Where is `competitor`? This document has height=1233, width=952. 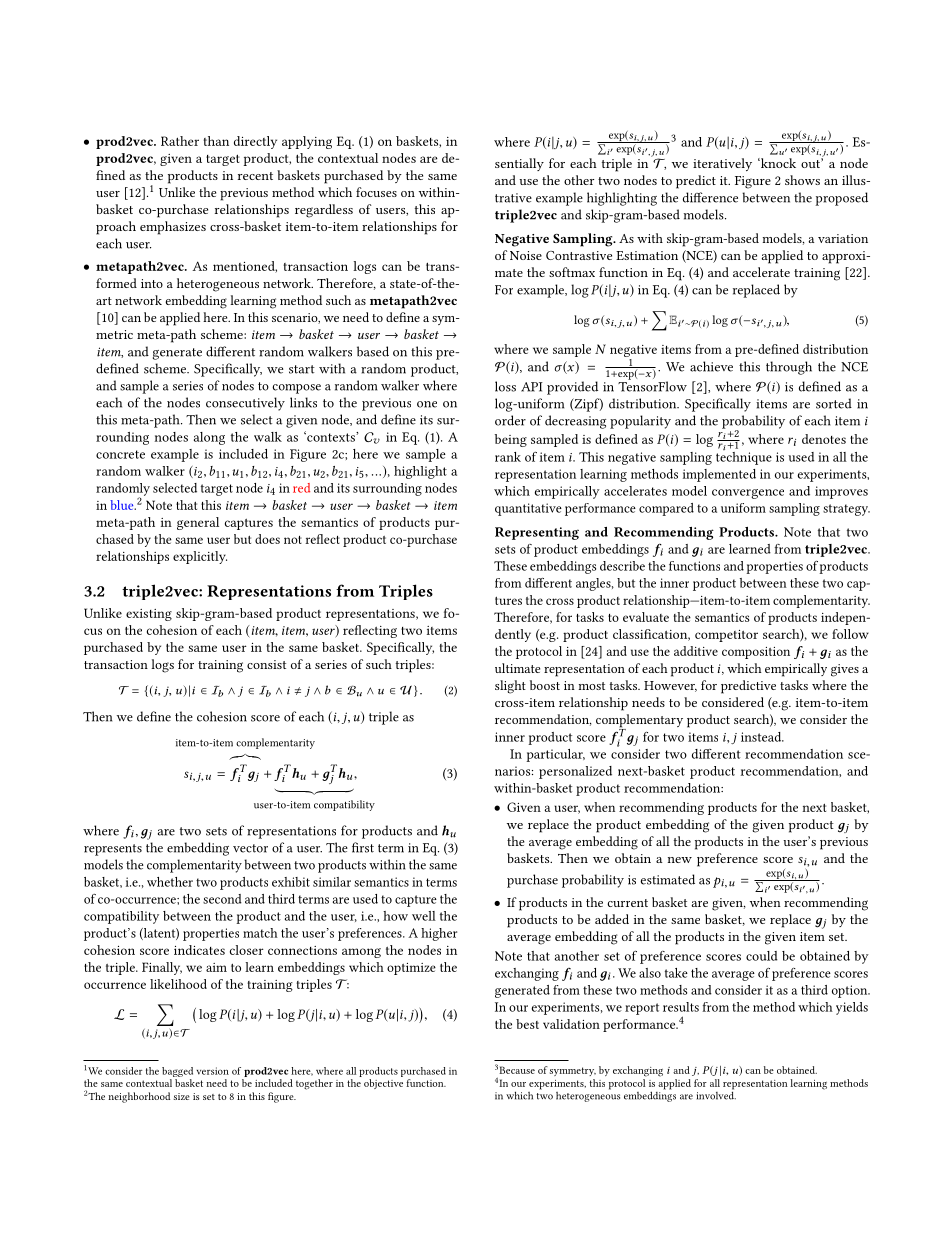
competitor is located at coordinates (726, 636).
